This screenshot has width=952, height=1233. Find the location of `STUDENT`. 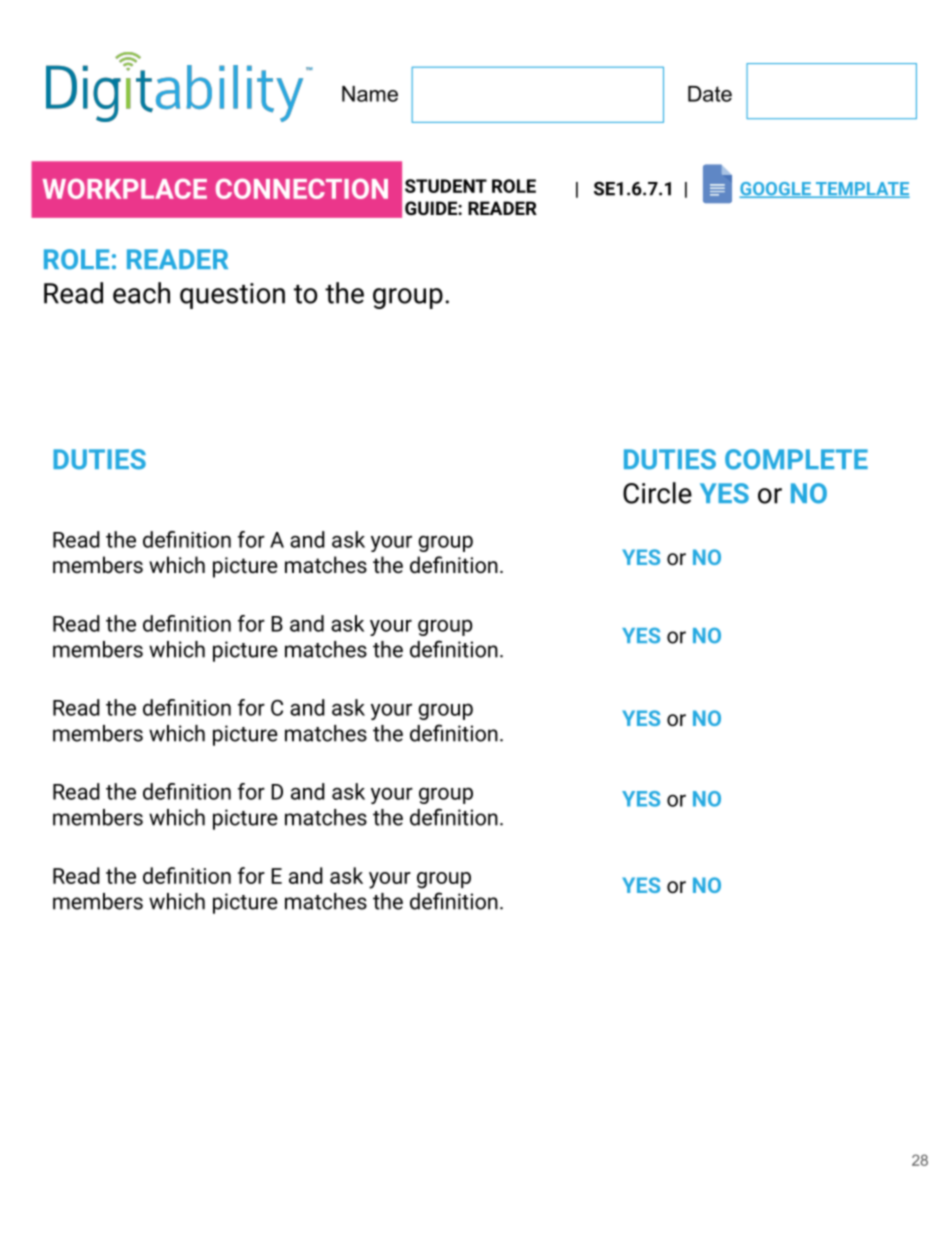

STUDENT is located at coordinates (446, 186).
